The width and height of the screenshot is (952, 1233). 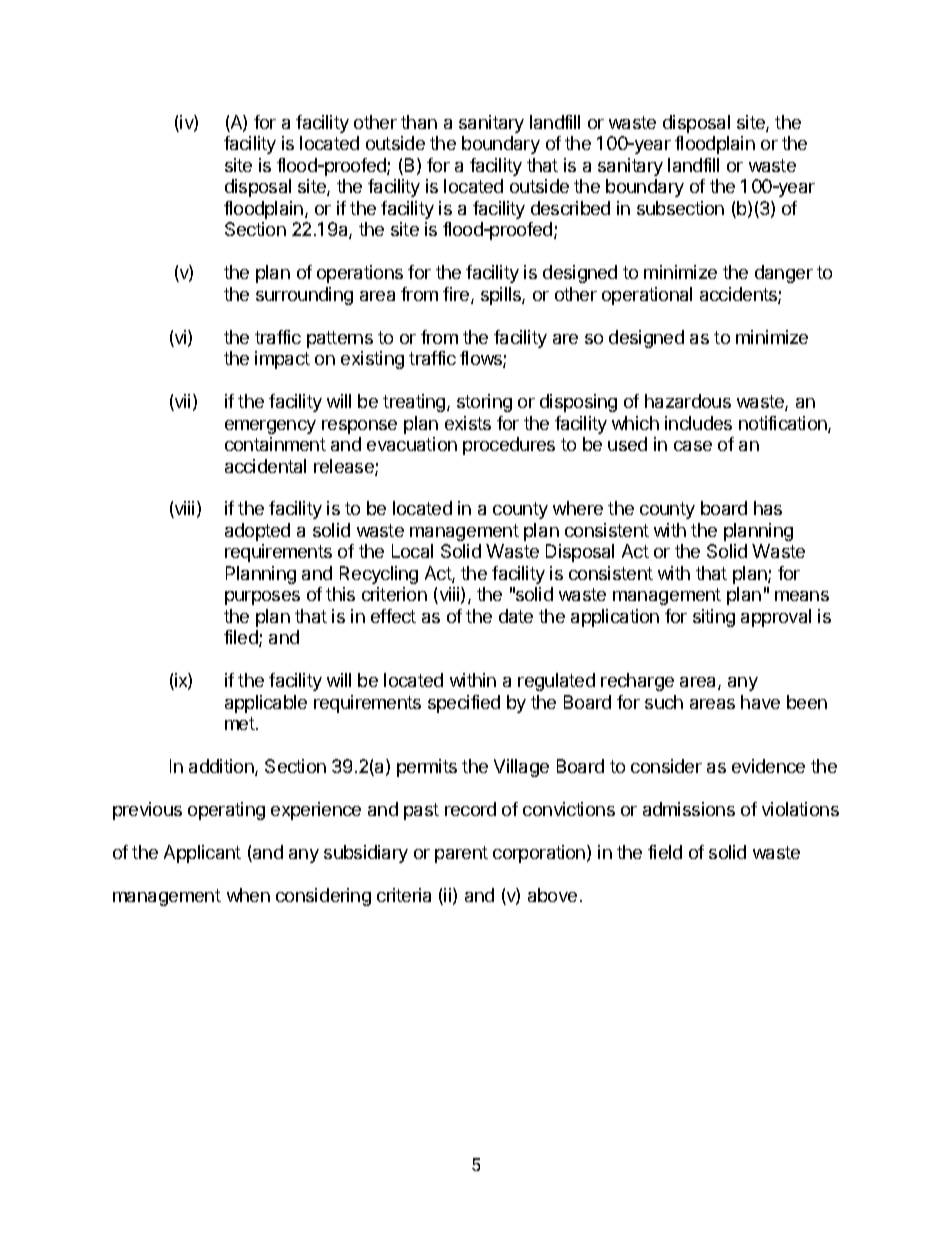 I want to click on date, so click(x=516, y=616).
